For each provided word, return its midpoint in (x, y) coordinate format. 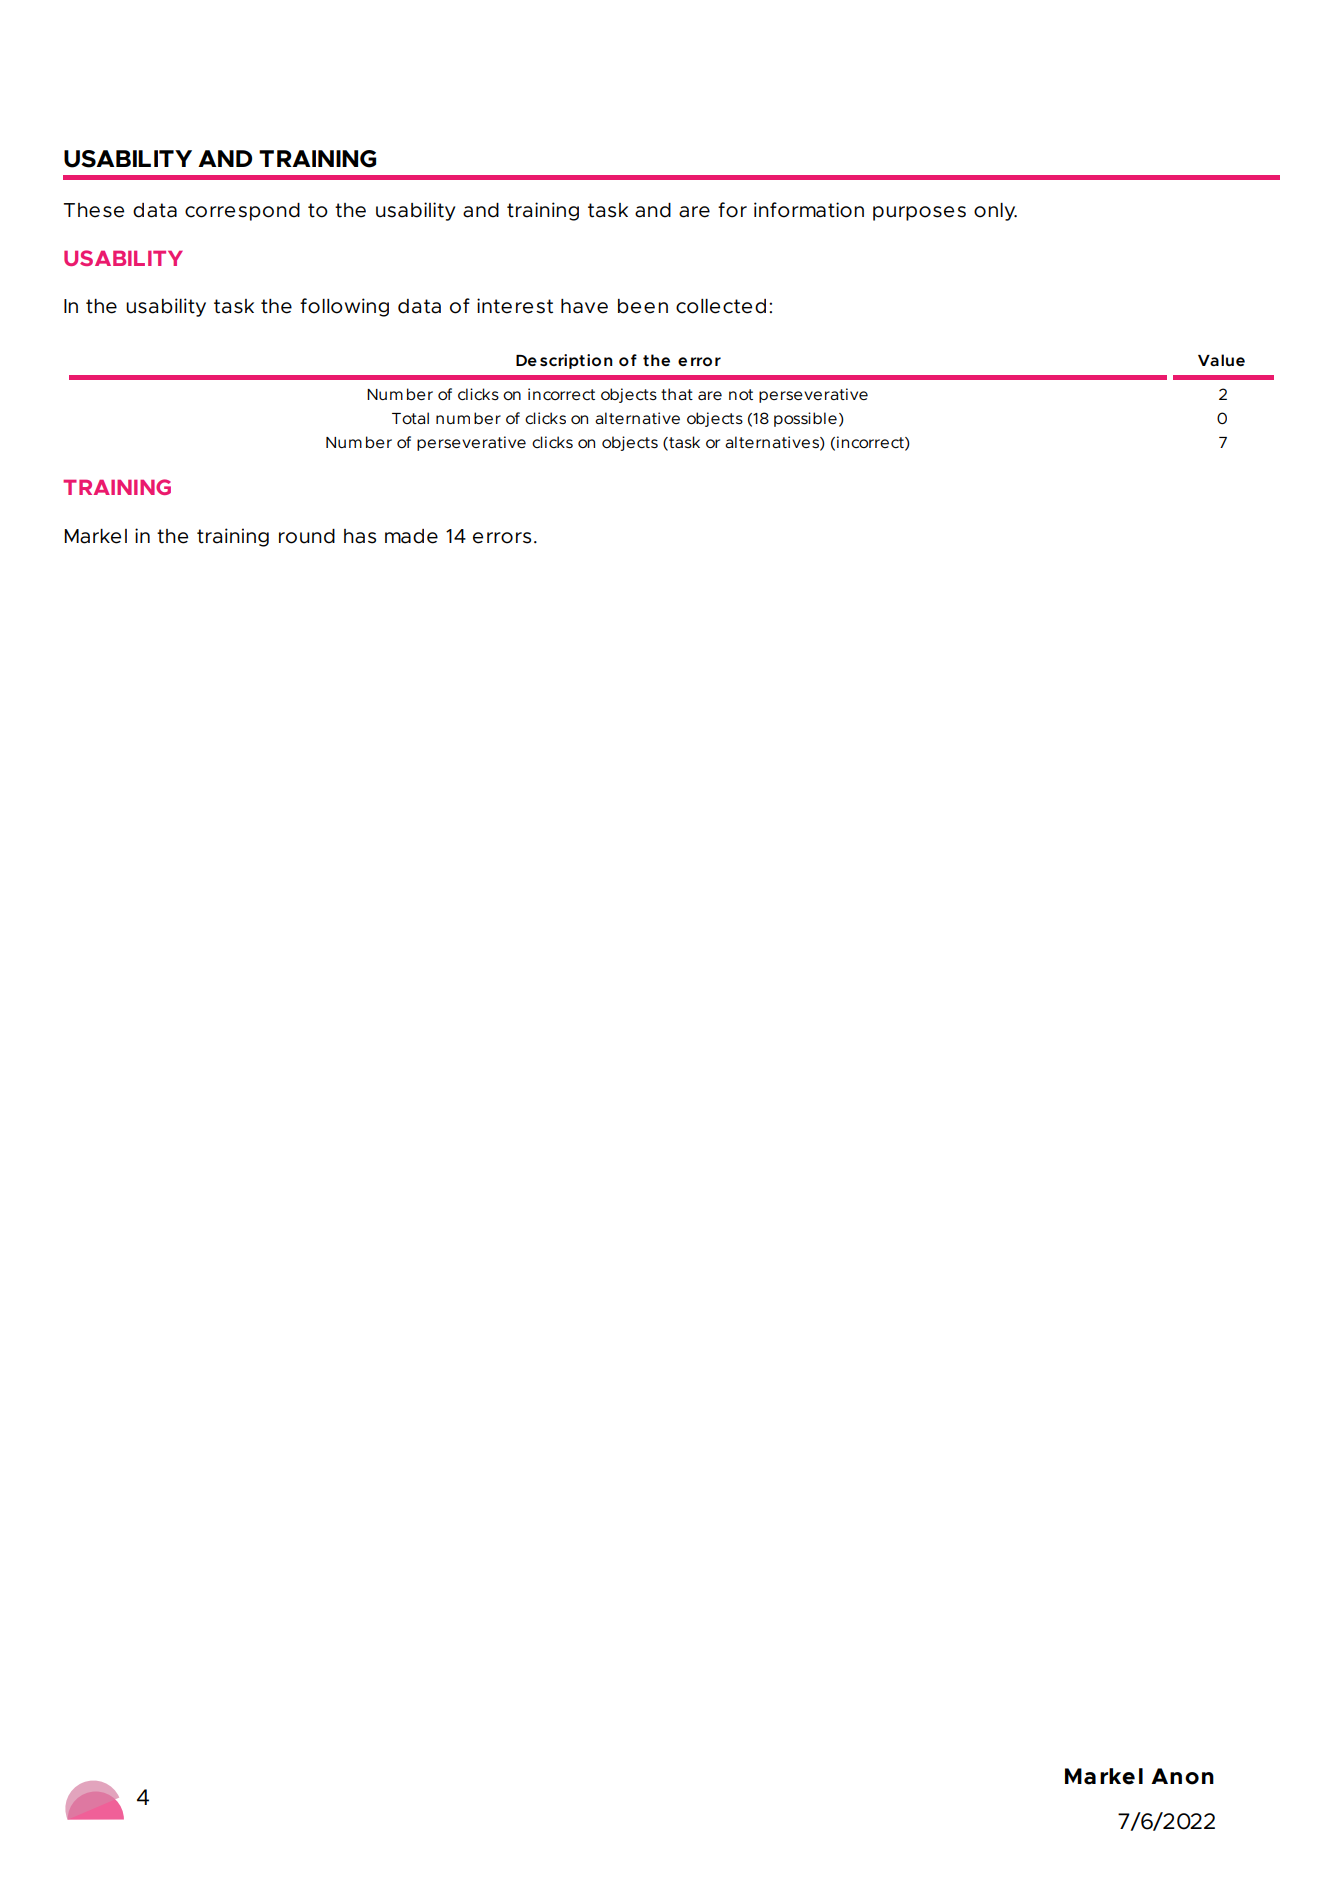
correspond (242, 212)
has (360, 536)
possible (805, 419)
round (307, 536)
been (643, 306)
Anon (1182, 1776)
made (411, 536)
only (995, 212)
